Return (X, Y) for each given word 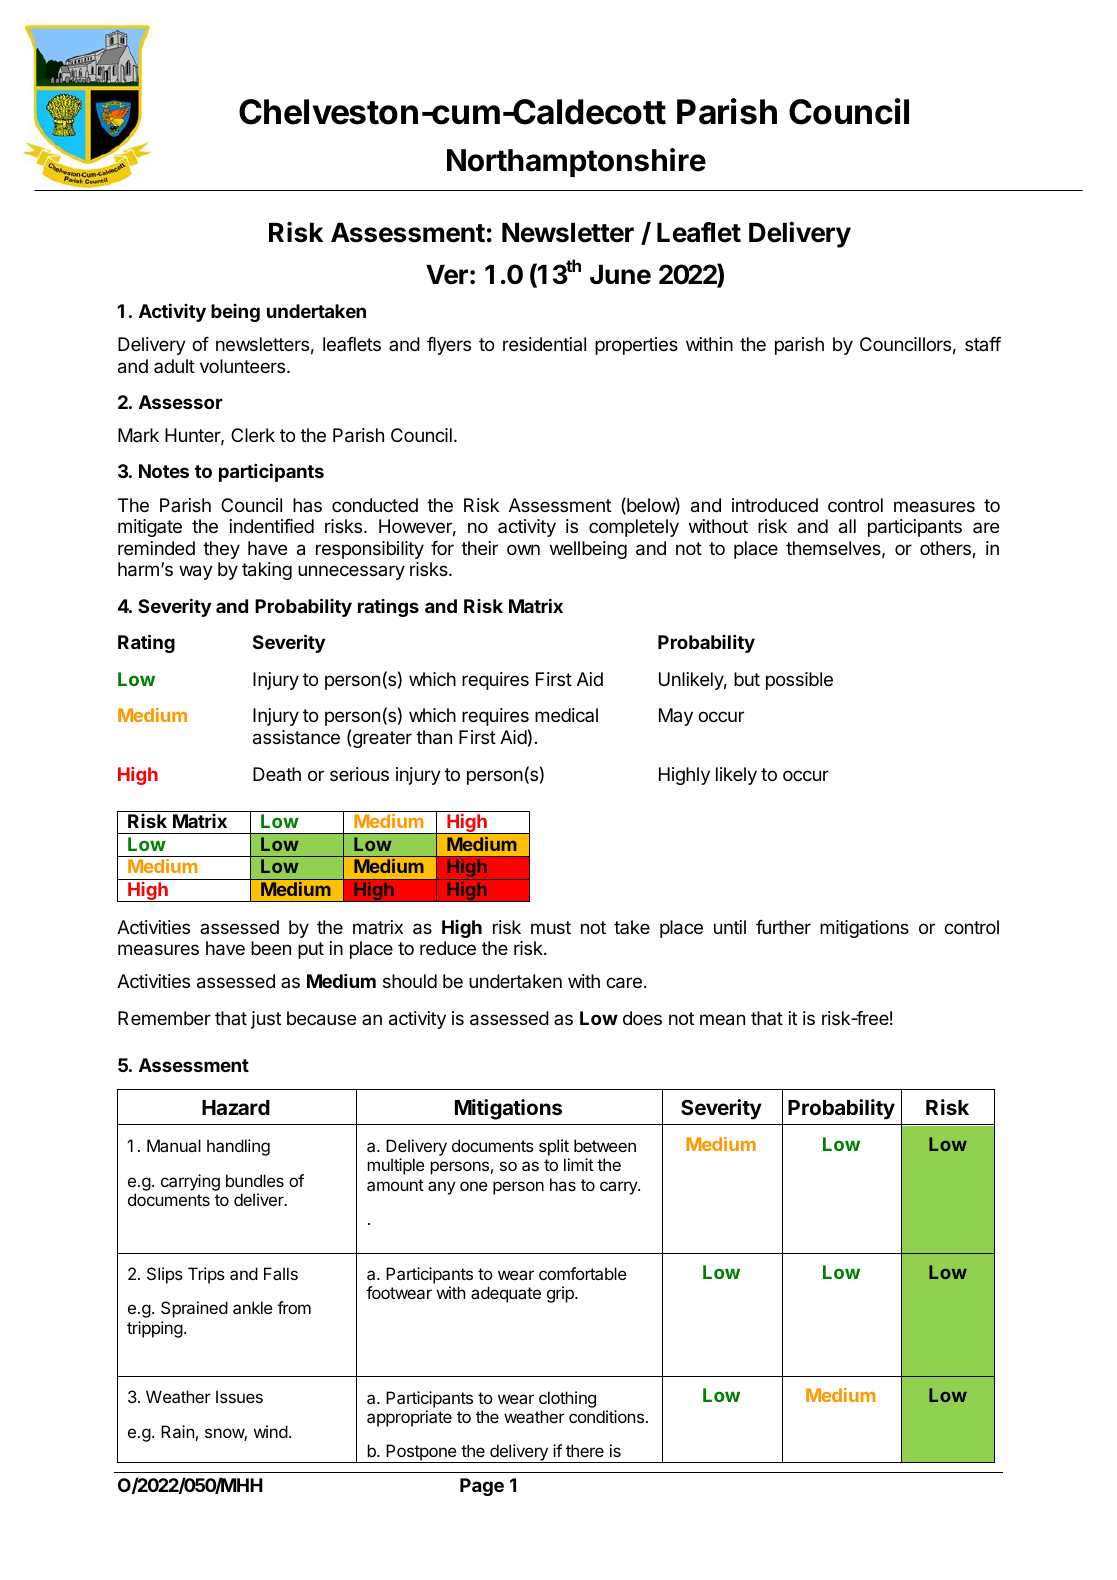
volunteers (244, 366)
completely (634, 528)
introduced (775, 505)
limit (579, 1164)
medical (566, 715)
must (551, 927)
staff (983, 343)
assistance (296, 737)
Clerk (253, 435)
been (271, 948)
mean (722, 1020)
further (783, 926)
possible (799, 681)
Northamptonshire (576, 162)
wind (270, 1431)
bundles (255, 1180)
